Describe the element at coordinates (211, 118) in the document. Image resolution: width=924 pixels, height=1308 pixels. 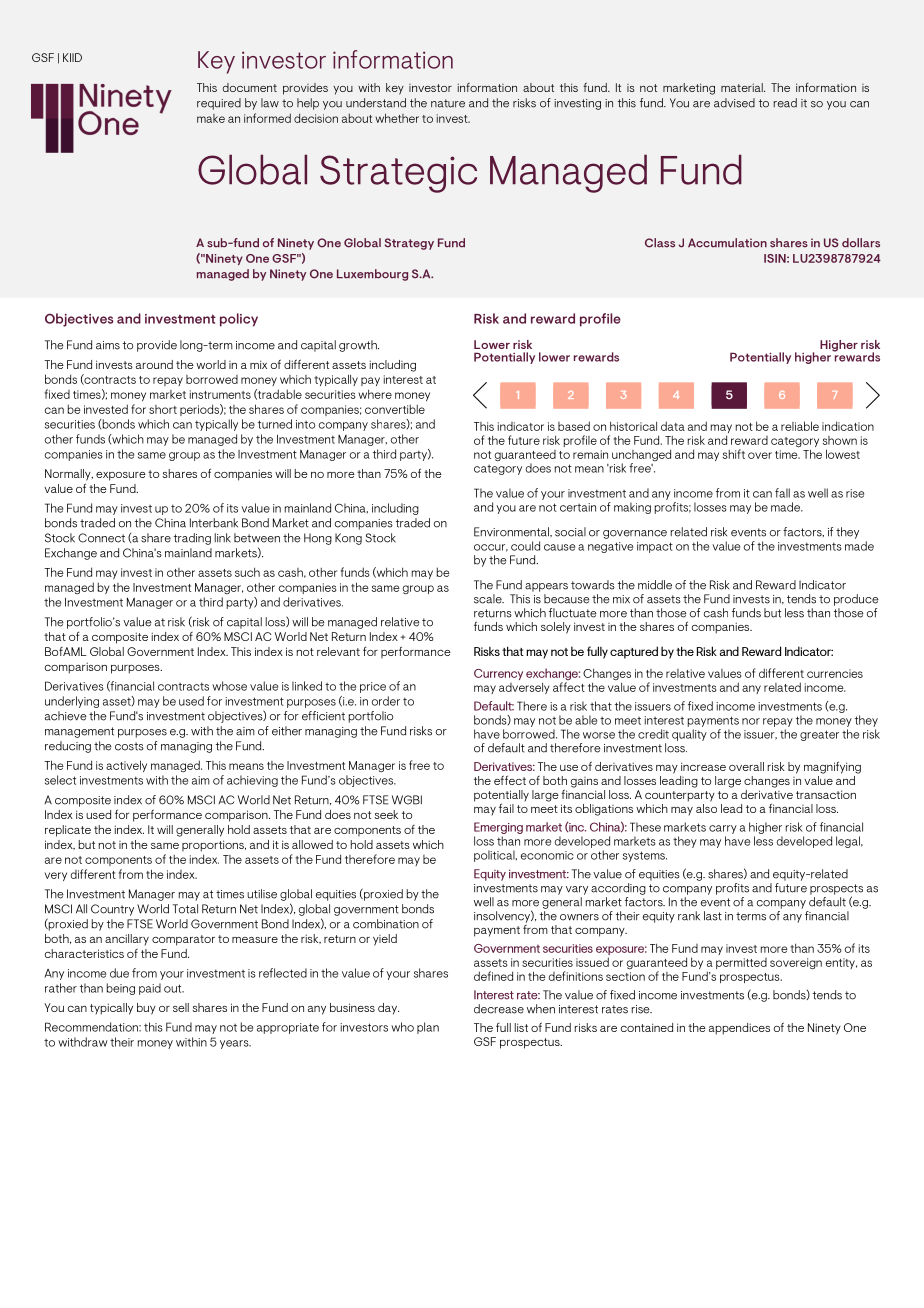
I see `make` at that location.
